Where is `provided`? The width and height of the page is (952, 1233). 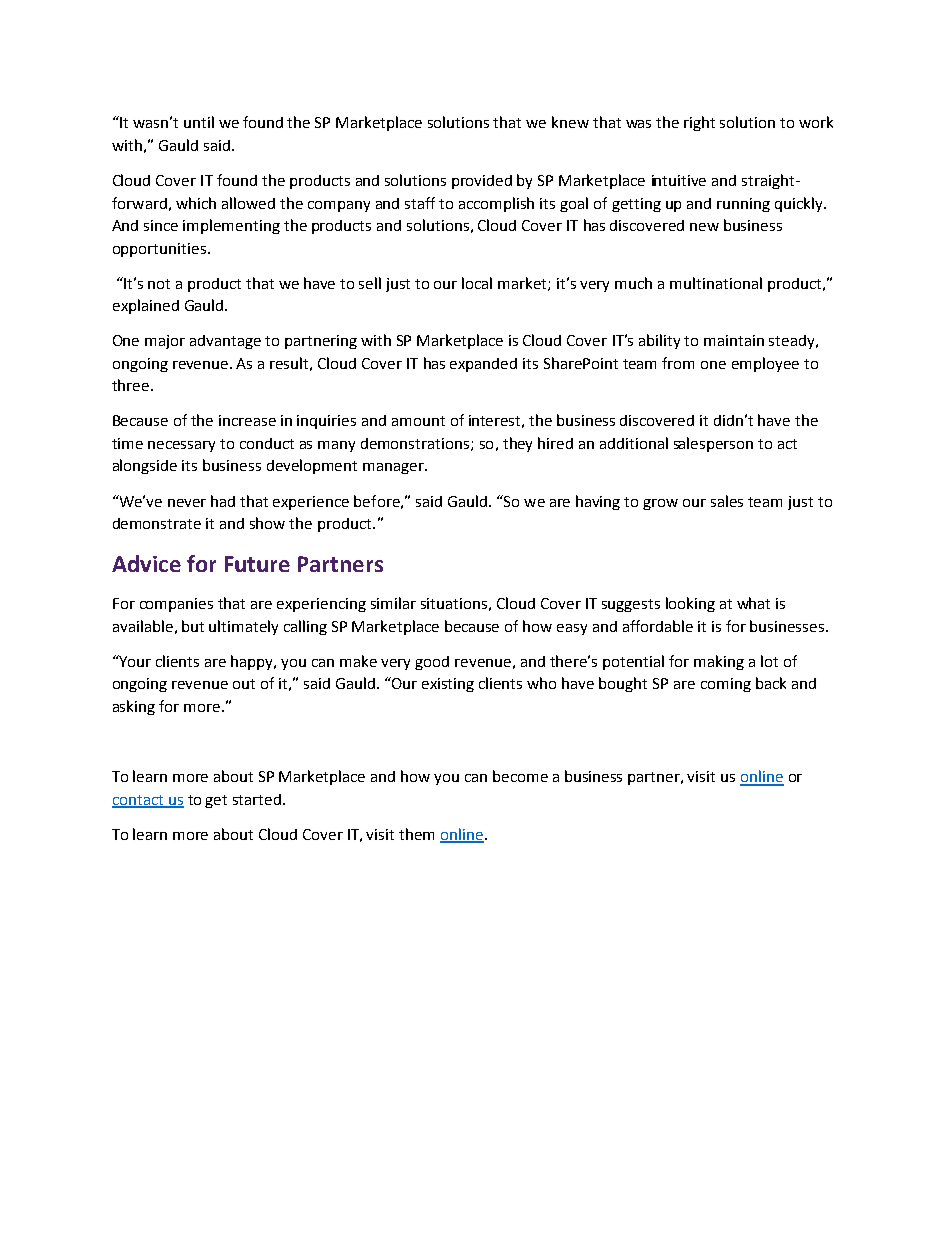
provided is located at coordinates (482, 182).
